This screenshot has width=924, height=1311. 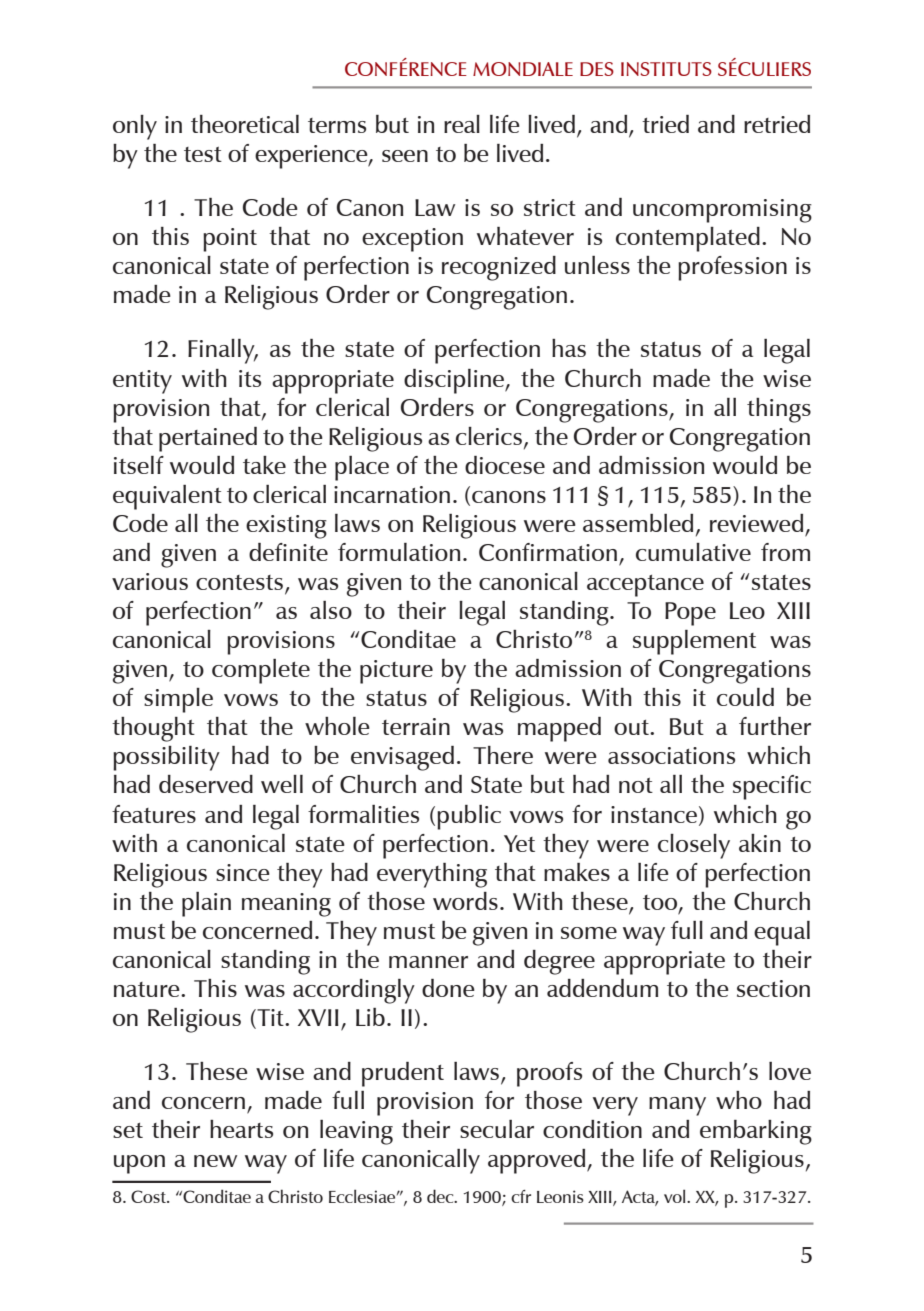 I want to click on new, so click(x=215, y=1161).
